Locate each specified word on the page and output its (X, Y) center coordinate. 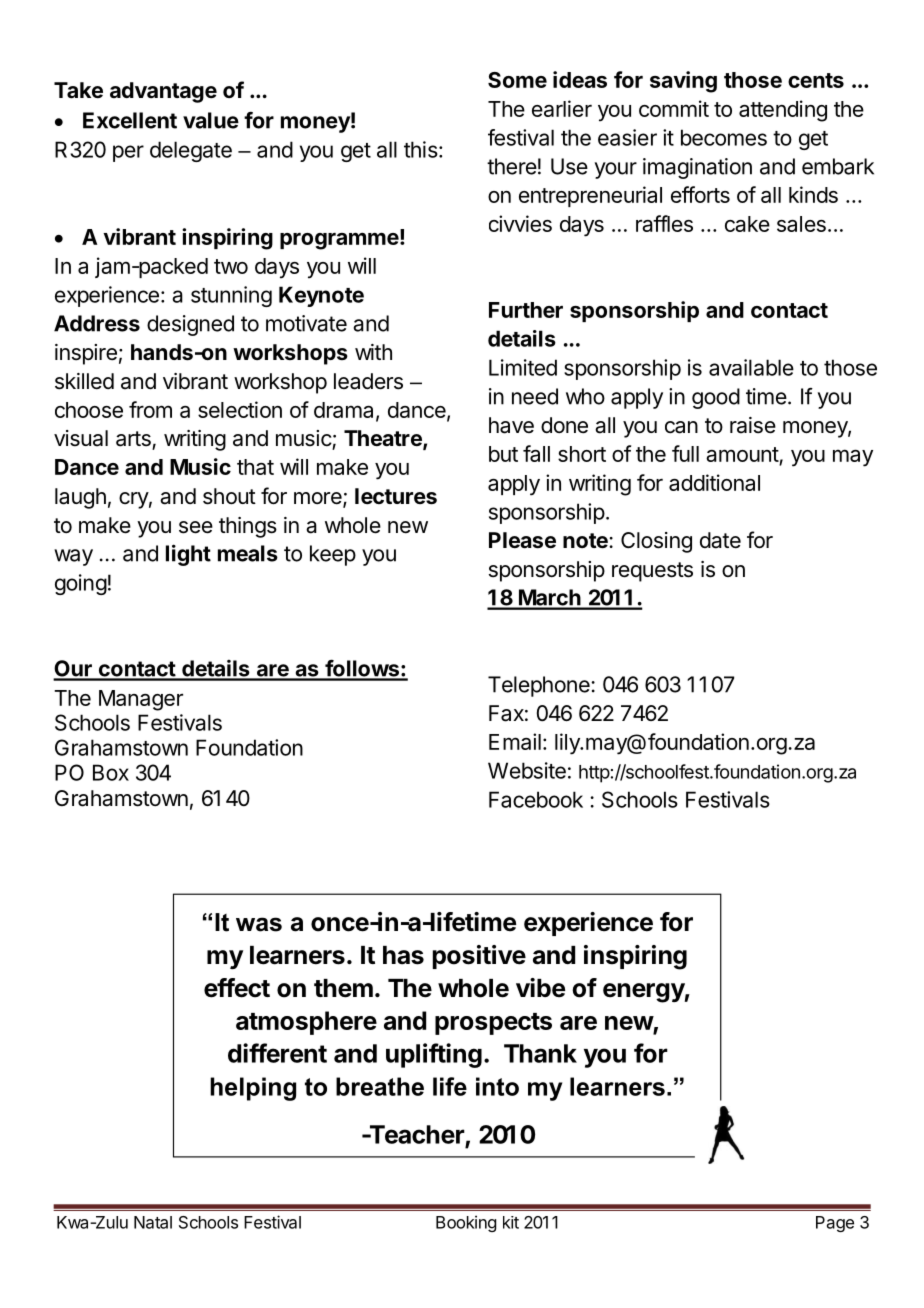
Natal (153, 1222)
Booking (466, 1223)
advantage (163, 92)
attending (783, 111)
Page (835, 1224)
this (421, 149)
